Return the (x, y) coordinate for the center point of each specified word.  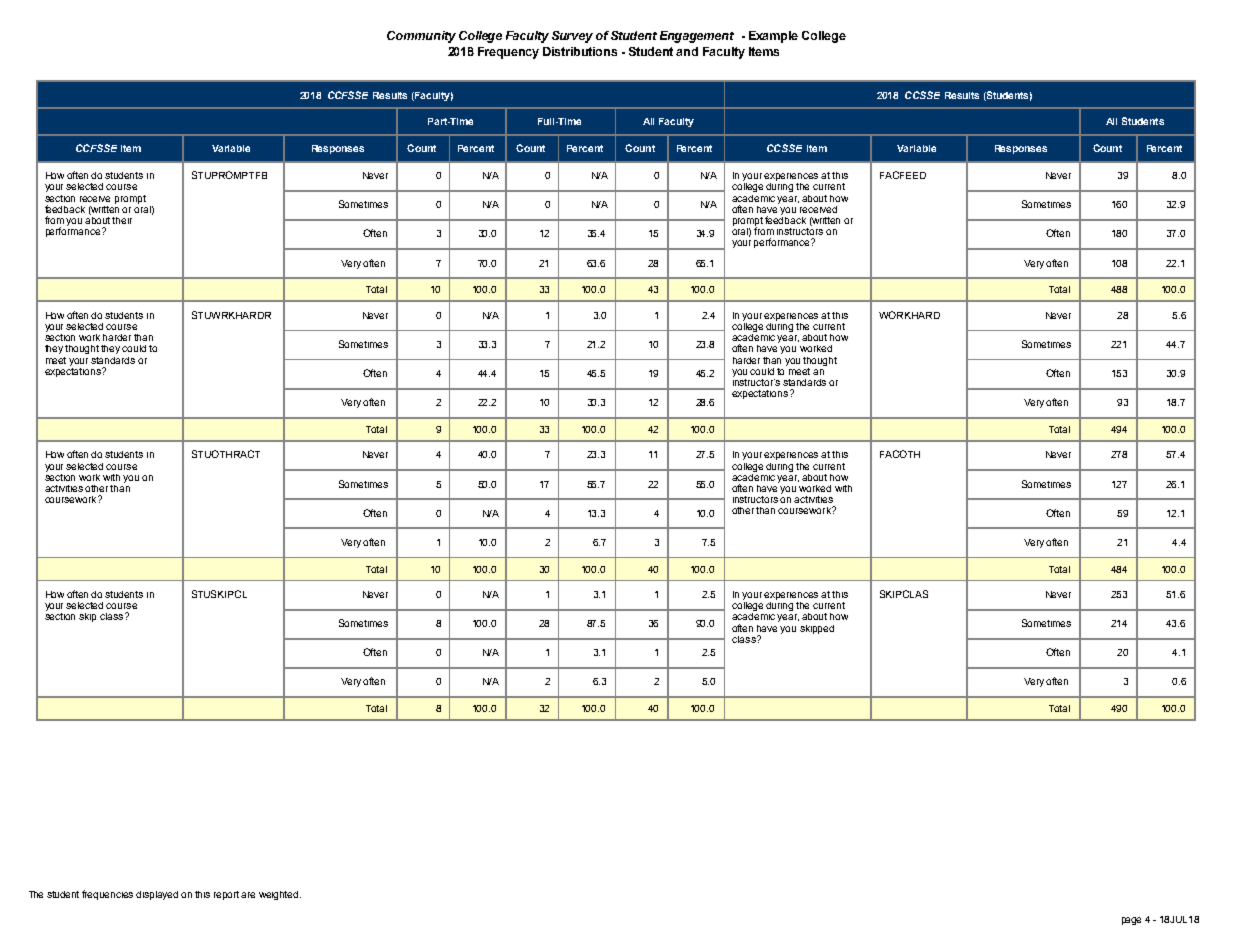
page (1131, 921)
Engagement (697, 37)
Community (421, 37)
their (122, 220)
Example (773, 37)
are (248, 895)
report (228, 895)
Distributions (580, 51)
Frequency (508, 53)
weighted (280, 895)
